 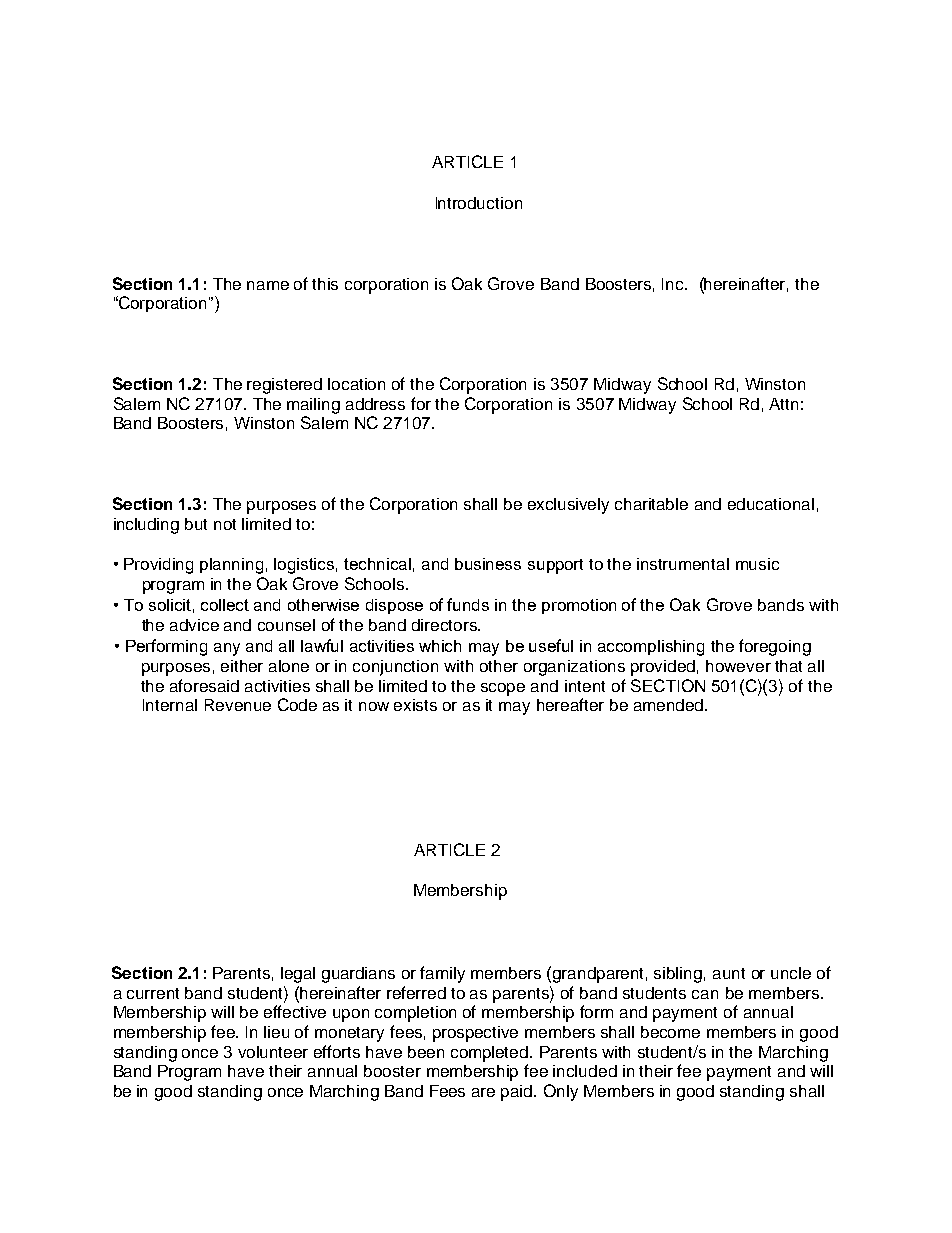 I want to click on exists, so click(x=415, y=705).
